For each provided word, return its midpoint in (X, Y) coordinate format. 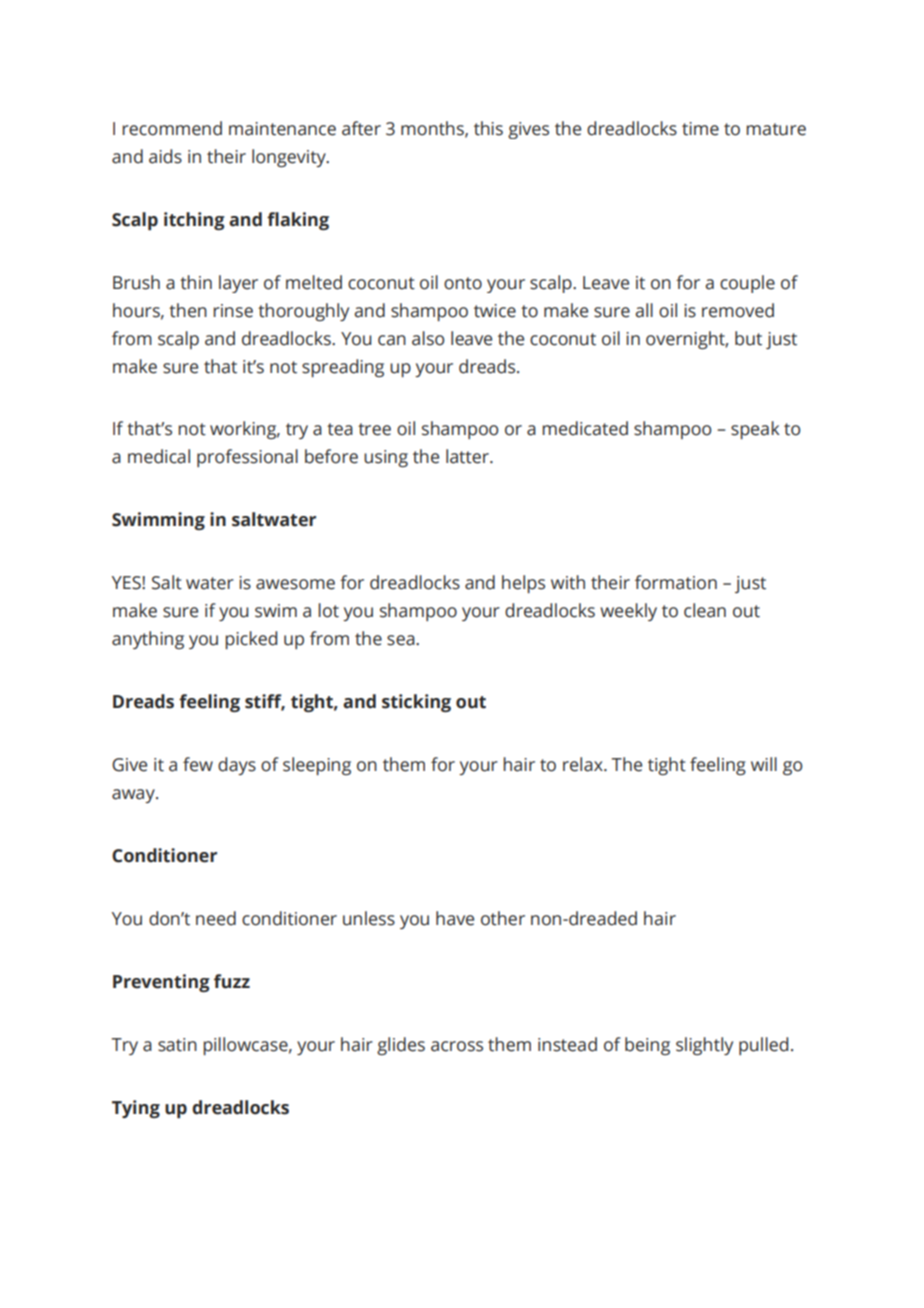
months (433, 129)
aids (165, 156)
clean (705, 610)
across (457, 1046)
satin (177, 1045)
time (700, 129)
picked (251, 640)
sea (402, 640)
